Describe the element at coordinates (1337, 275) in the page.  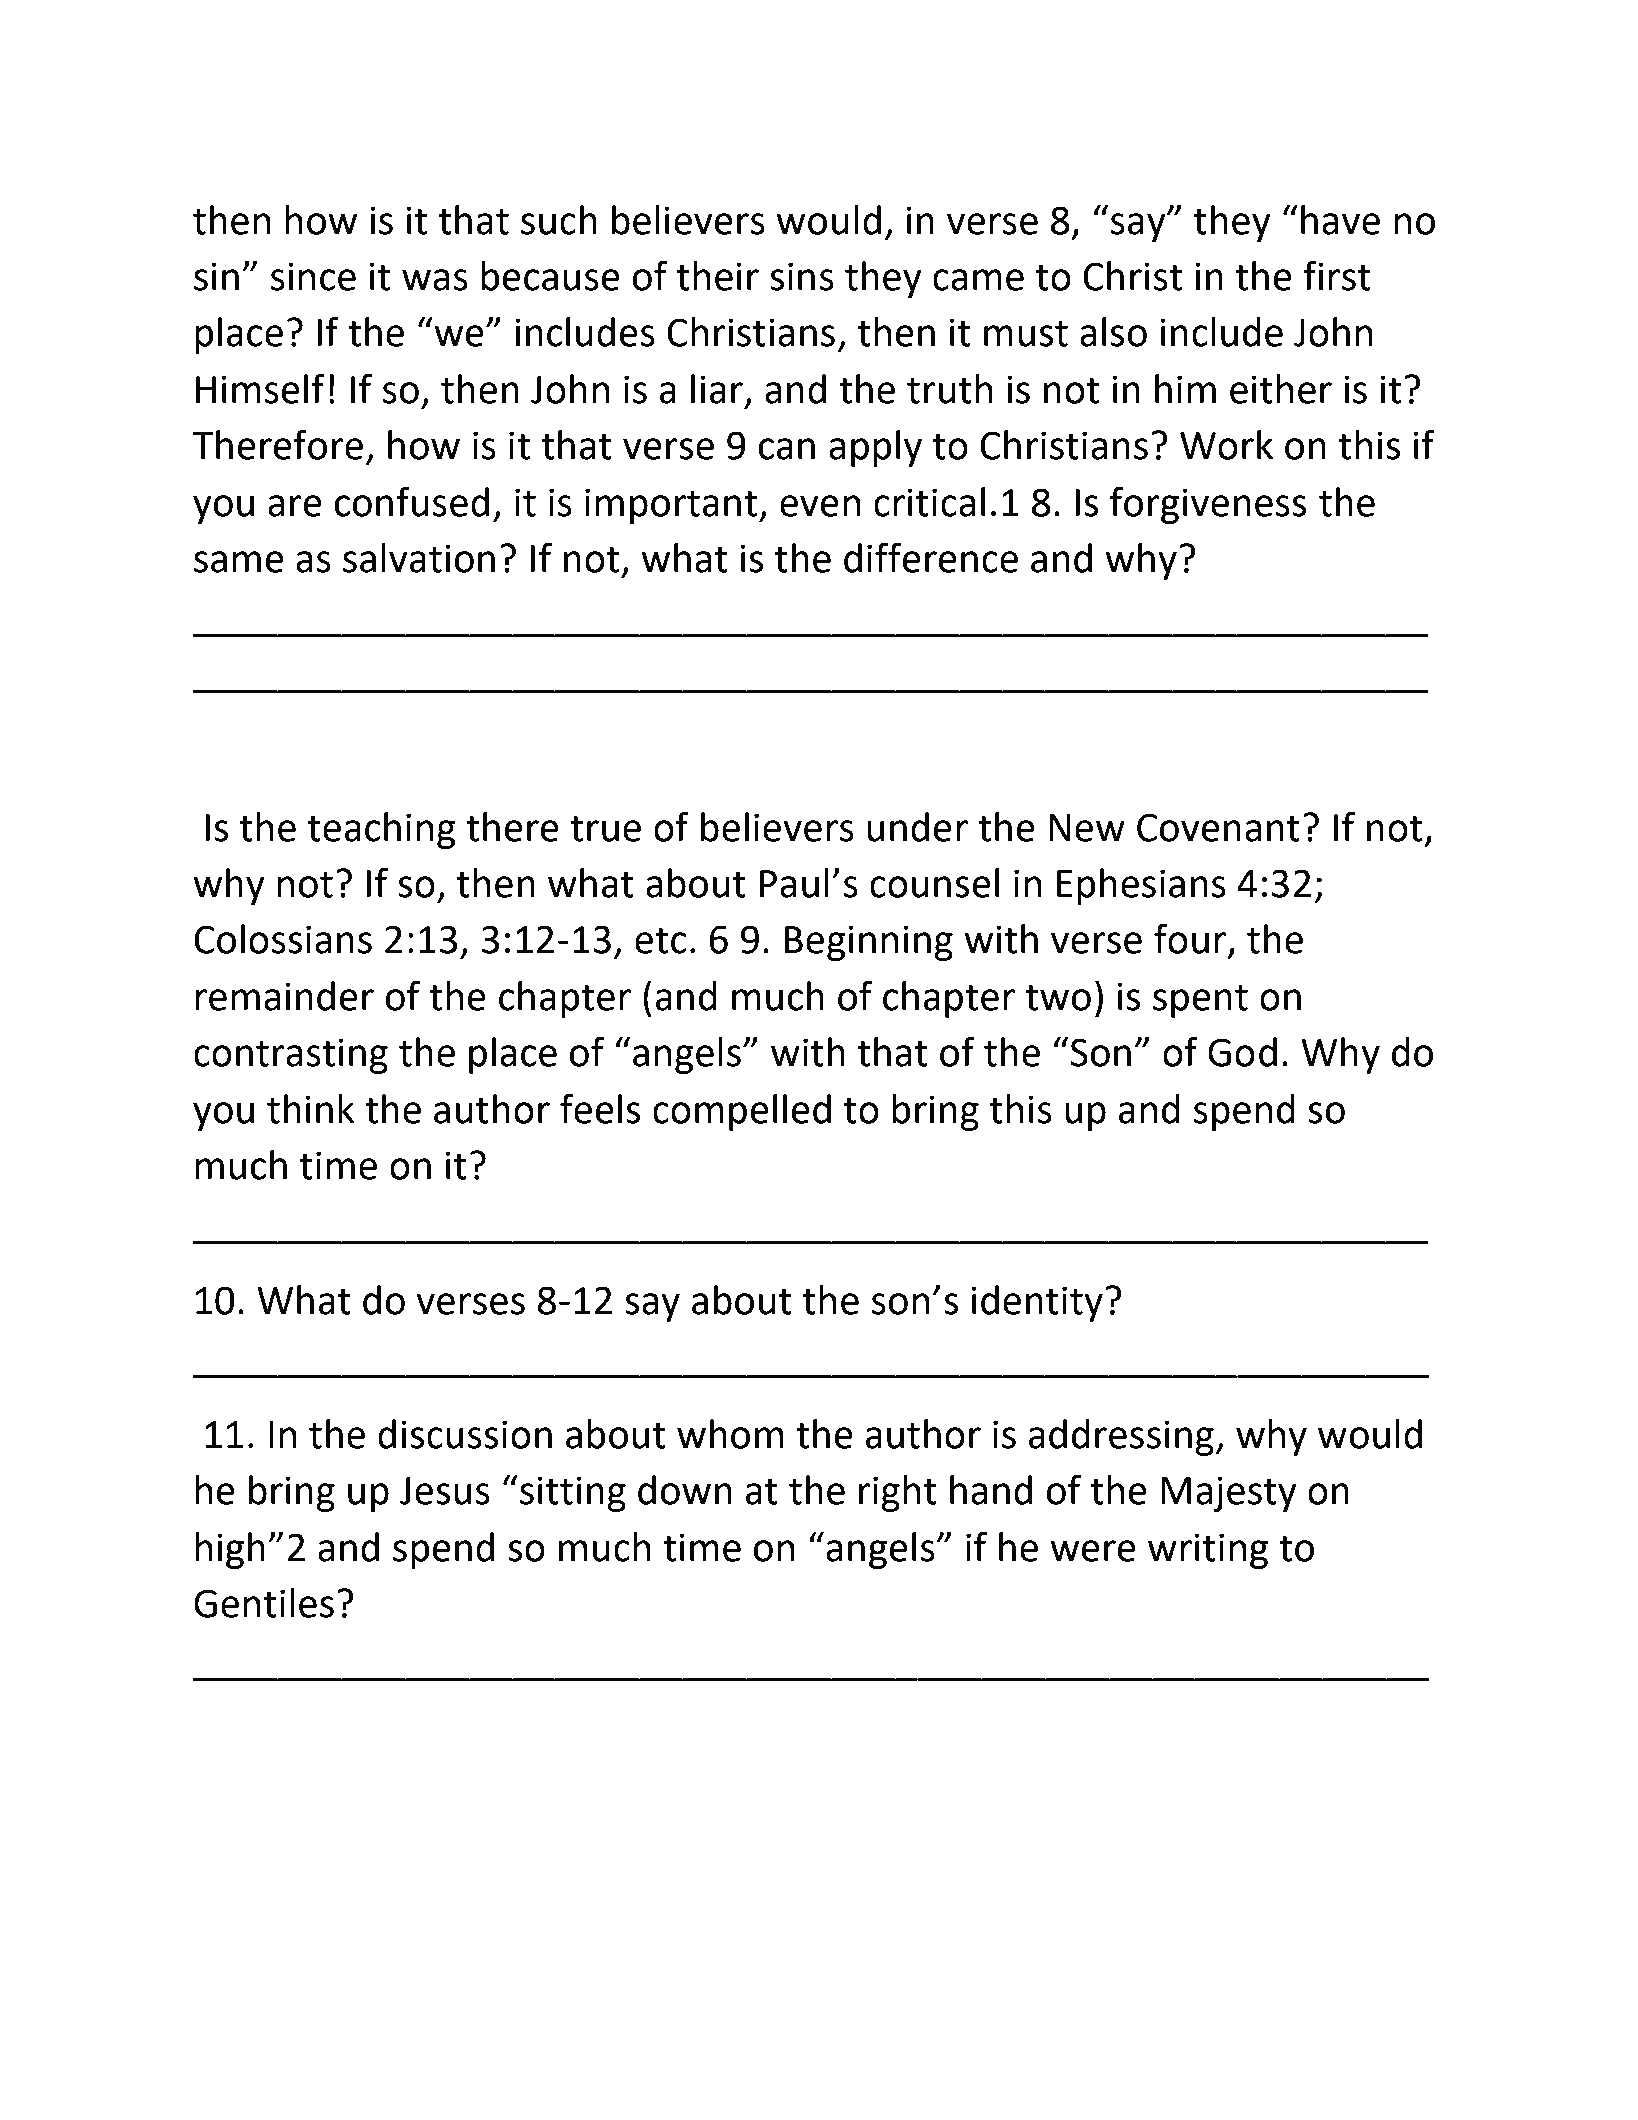
I see `first` at that location.
